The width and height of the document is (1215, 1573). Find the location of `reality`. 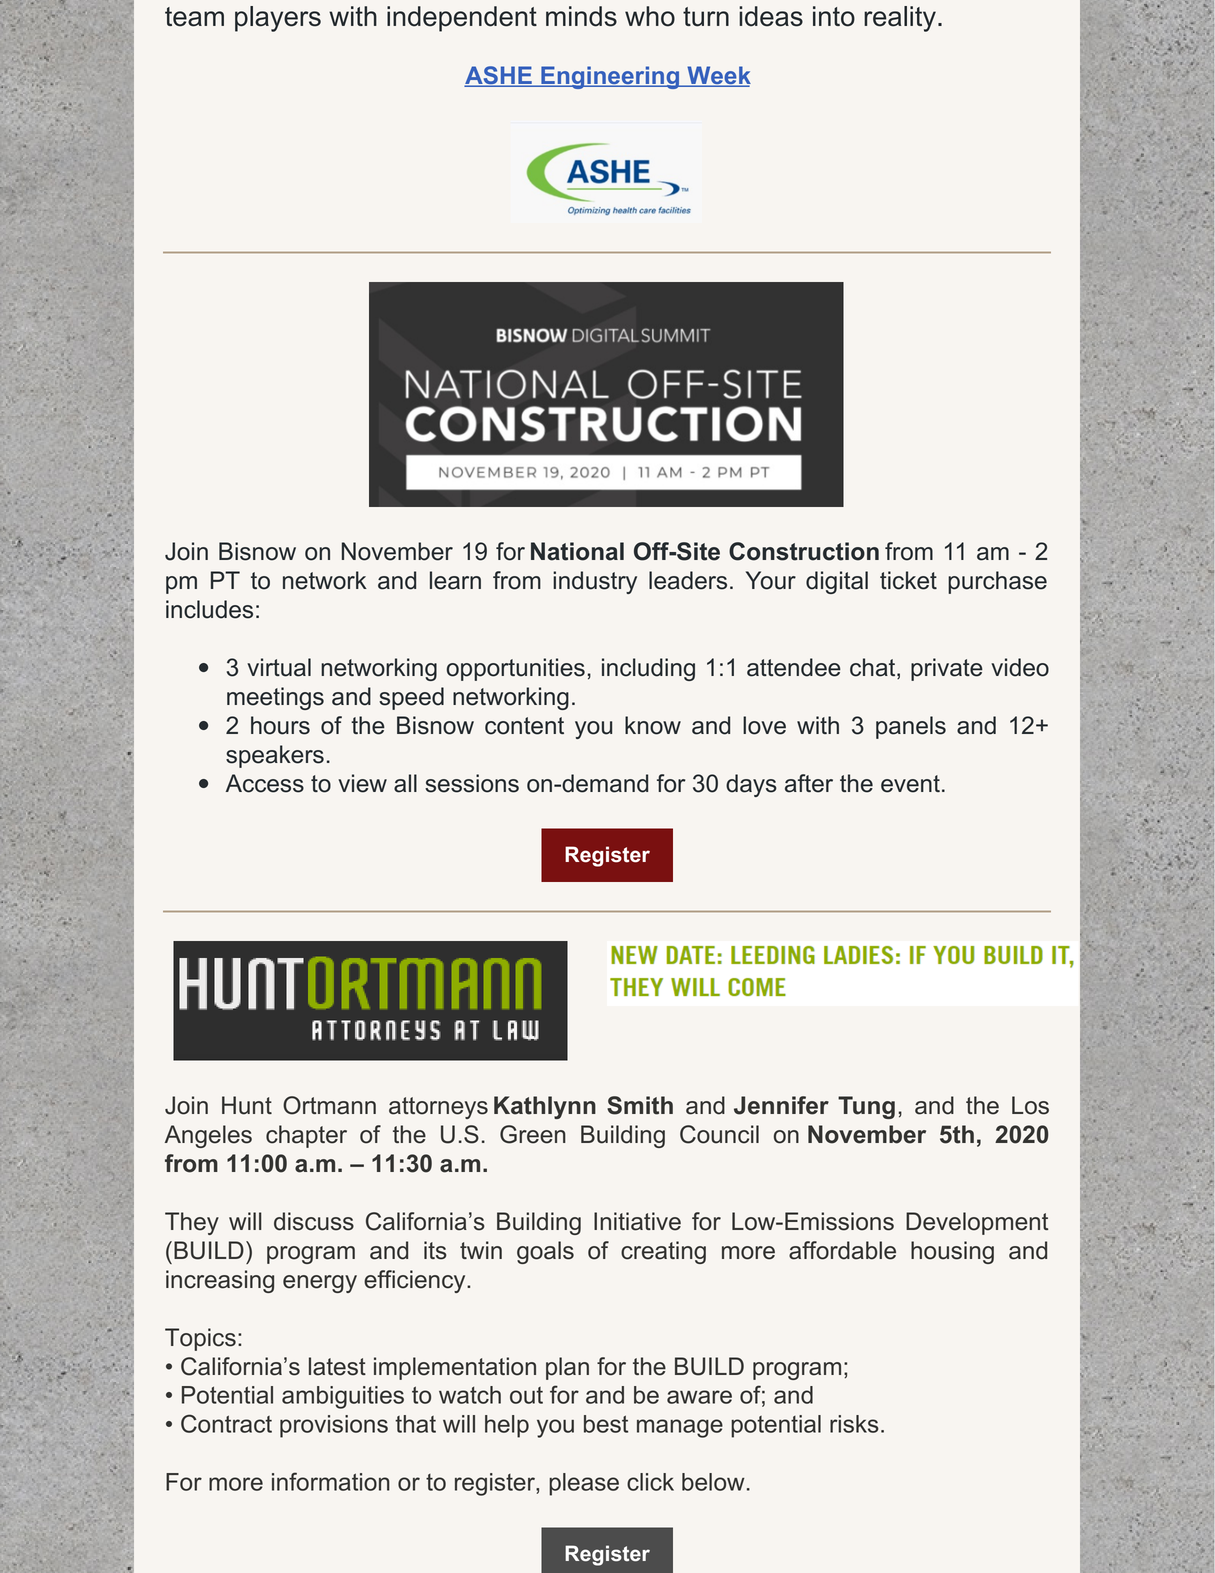

reality is located at coordinates (900, 19).
